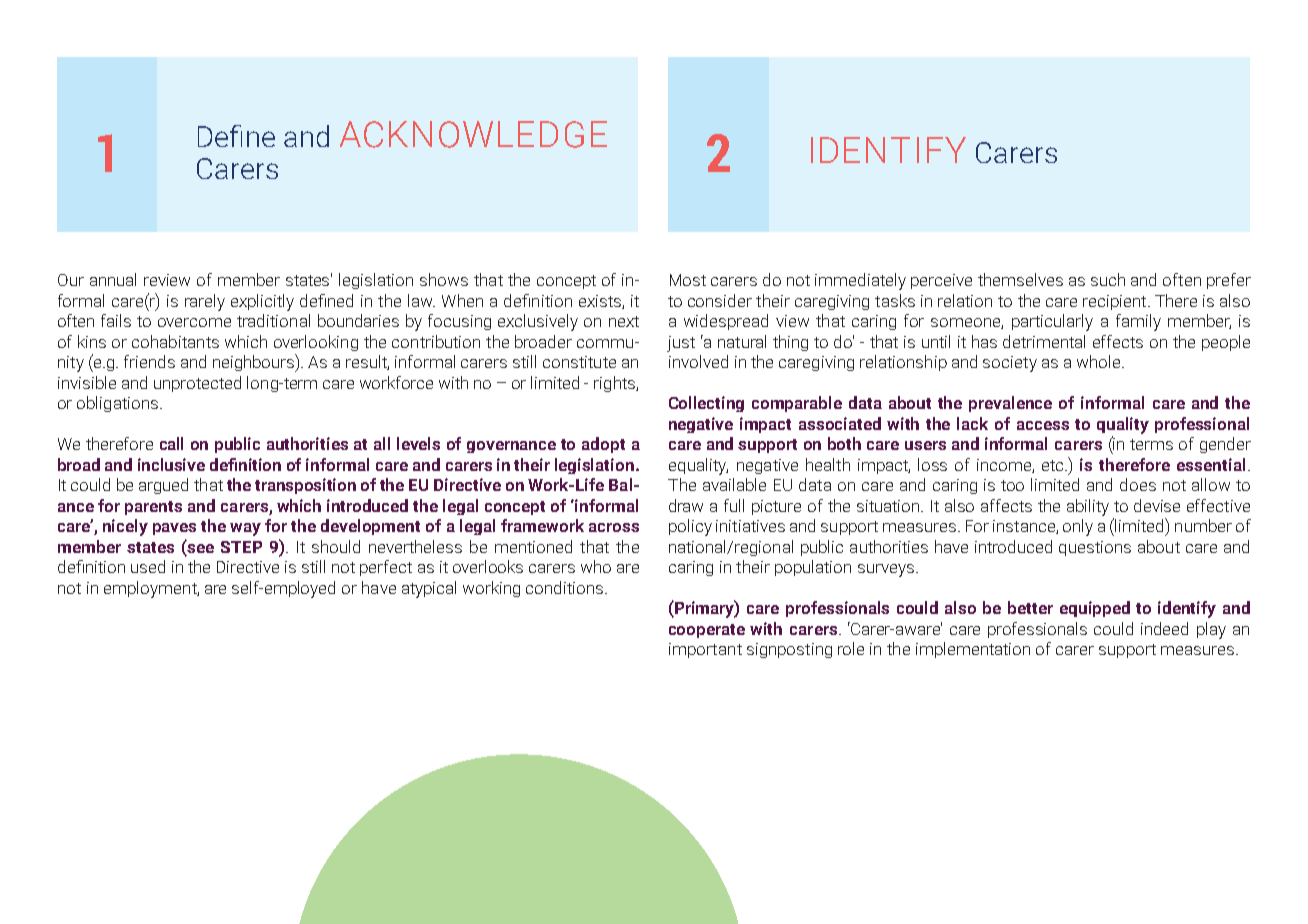 The height and width of the image is (924, 1308). Describe the element at coordinates (688, 280) in the image. I see `Most` at that location.
